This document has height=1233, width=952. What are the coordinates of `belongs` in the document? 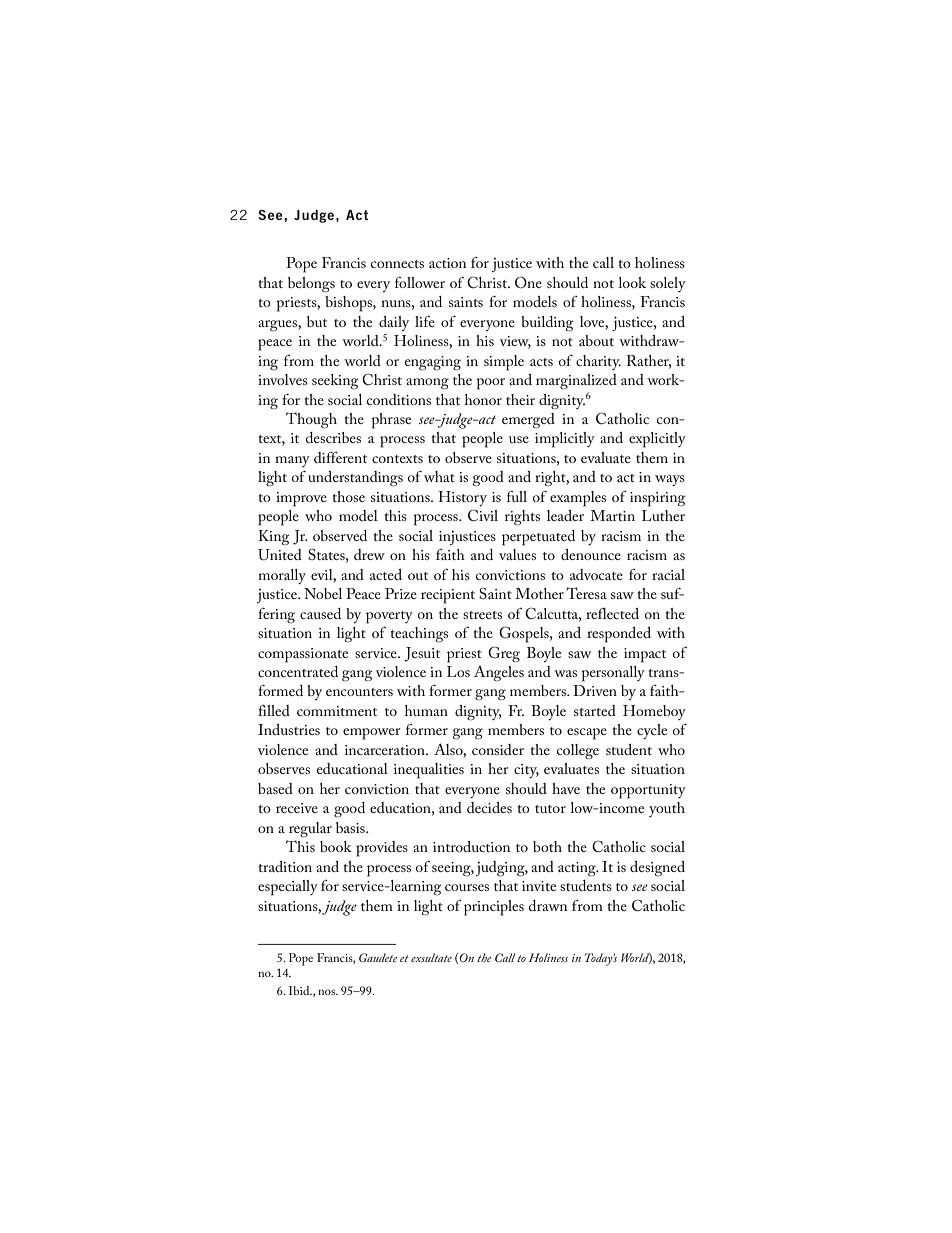 It's located at (311, 285).
